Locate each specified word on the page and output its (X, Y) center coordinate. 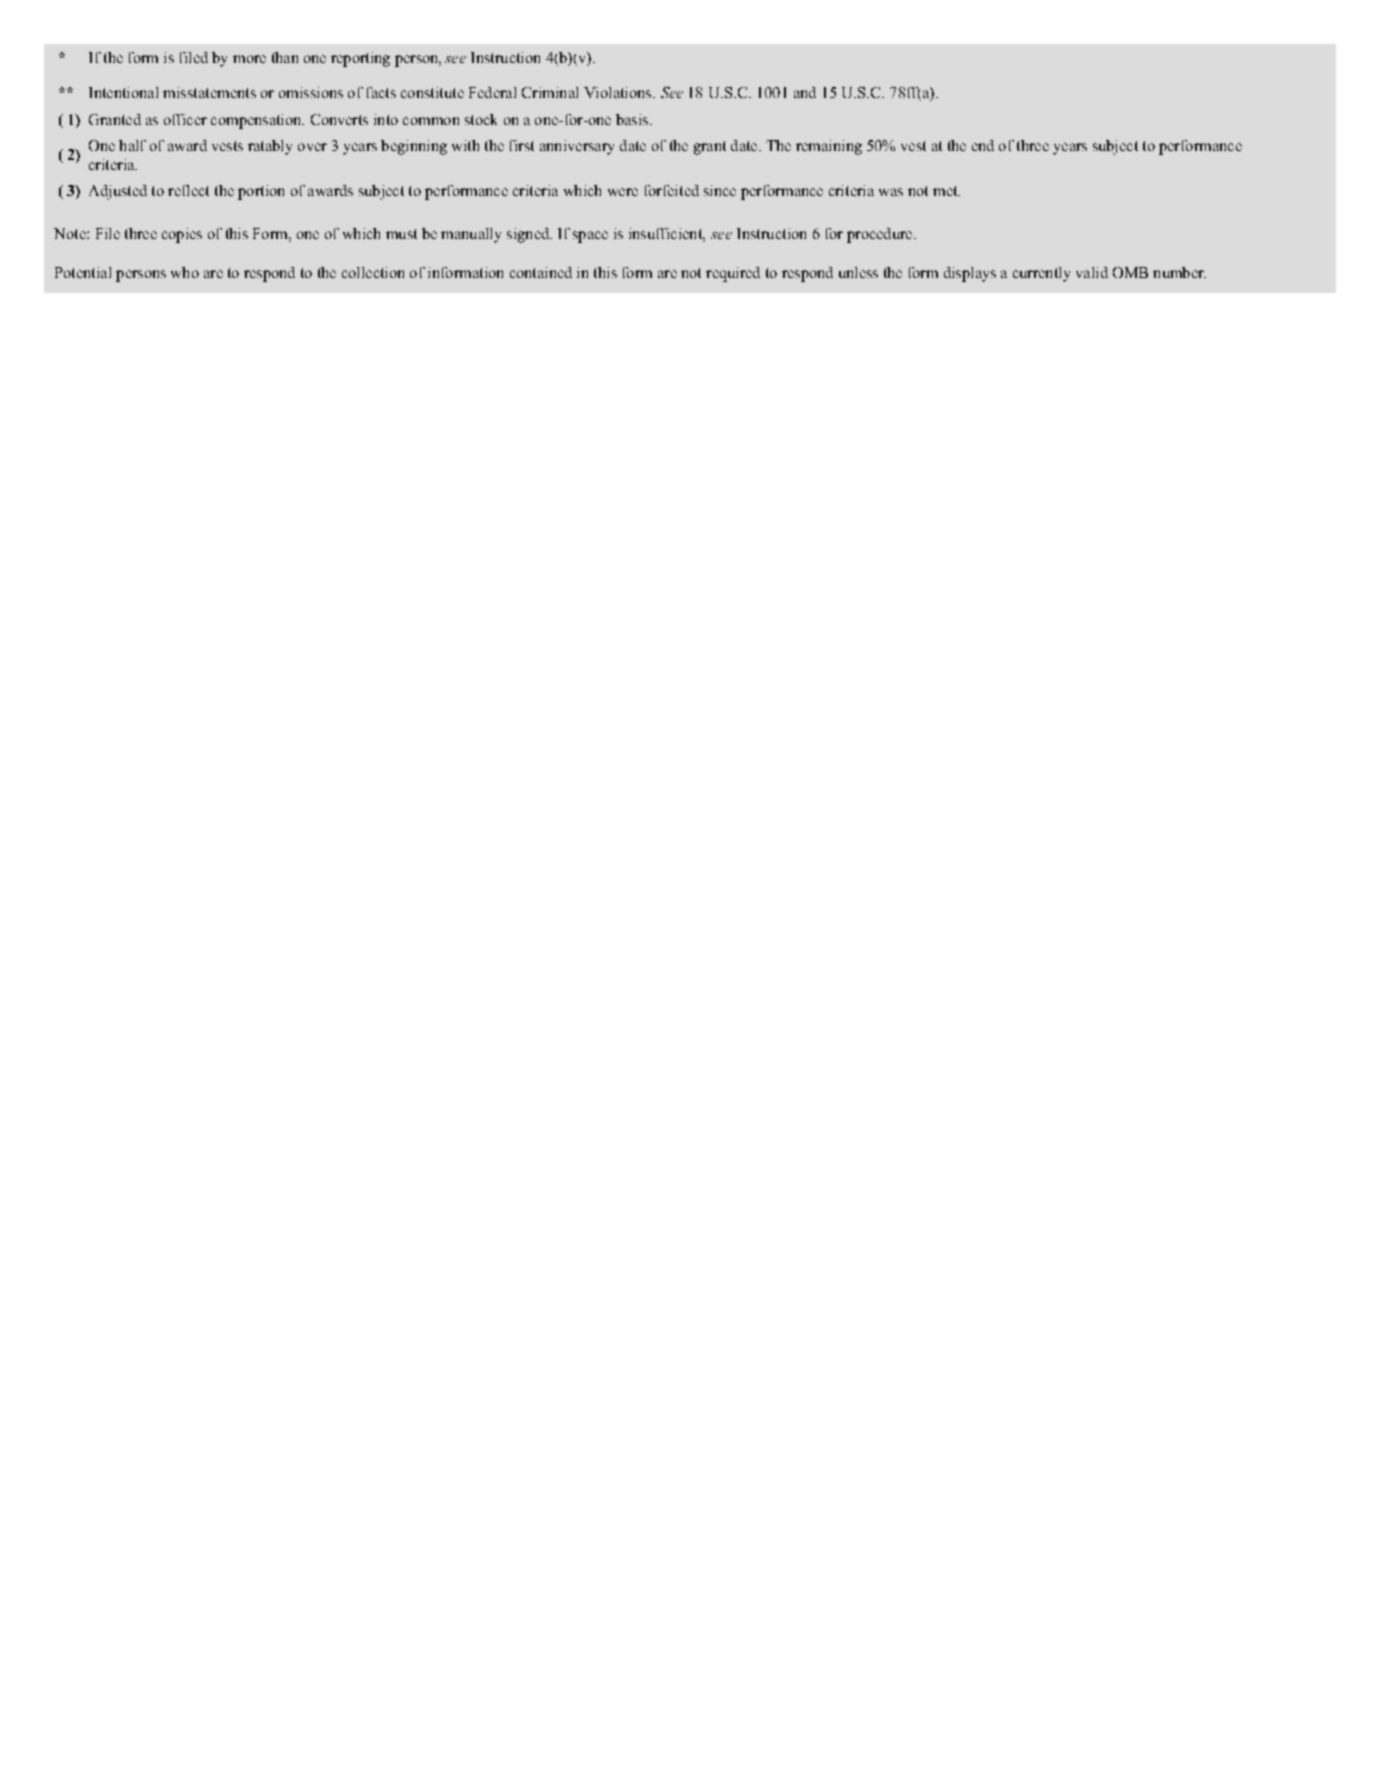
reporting (360, 59)
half (132, 145)
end (983, 145)
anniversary (577, 147)
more (249, 59)
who (185, 272)
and (805, 92)
